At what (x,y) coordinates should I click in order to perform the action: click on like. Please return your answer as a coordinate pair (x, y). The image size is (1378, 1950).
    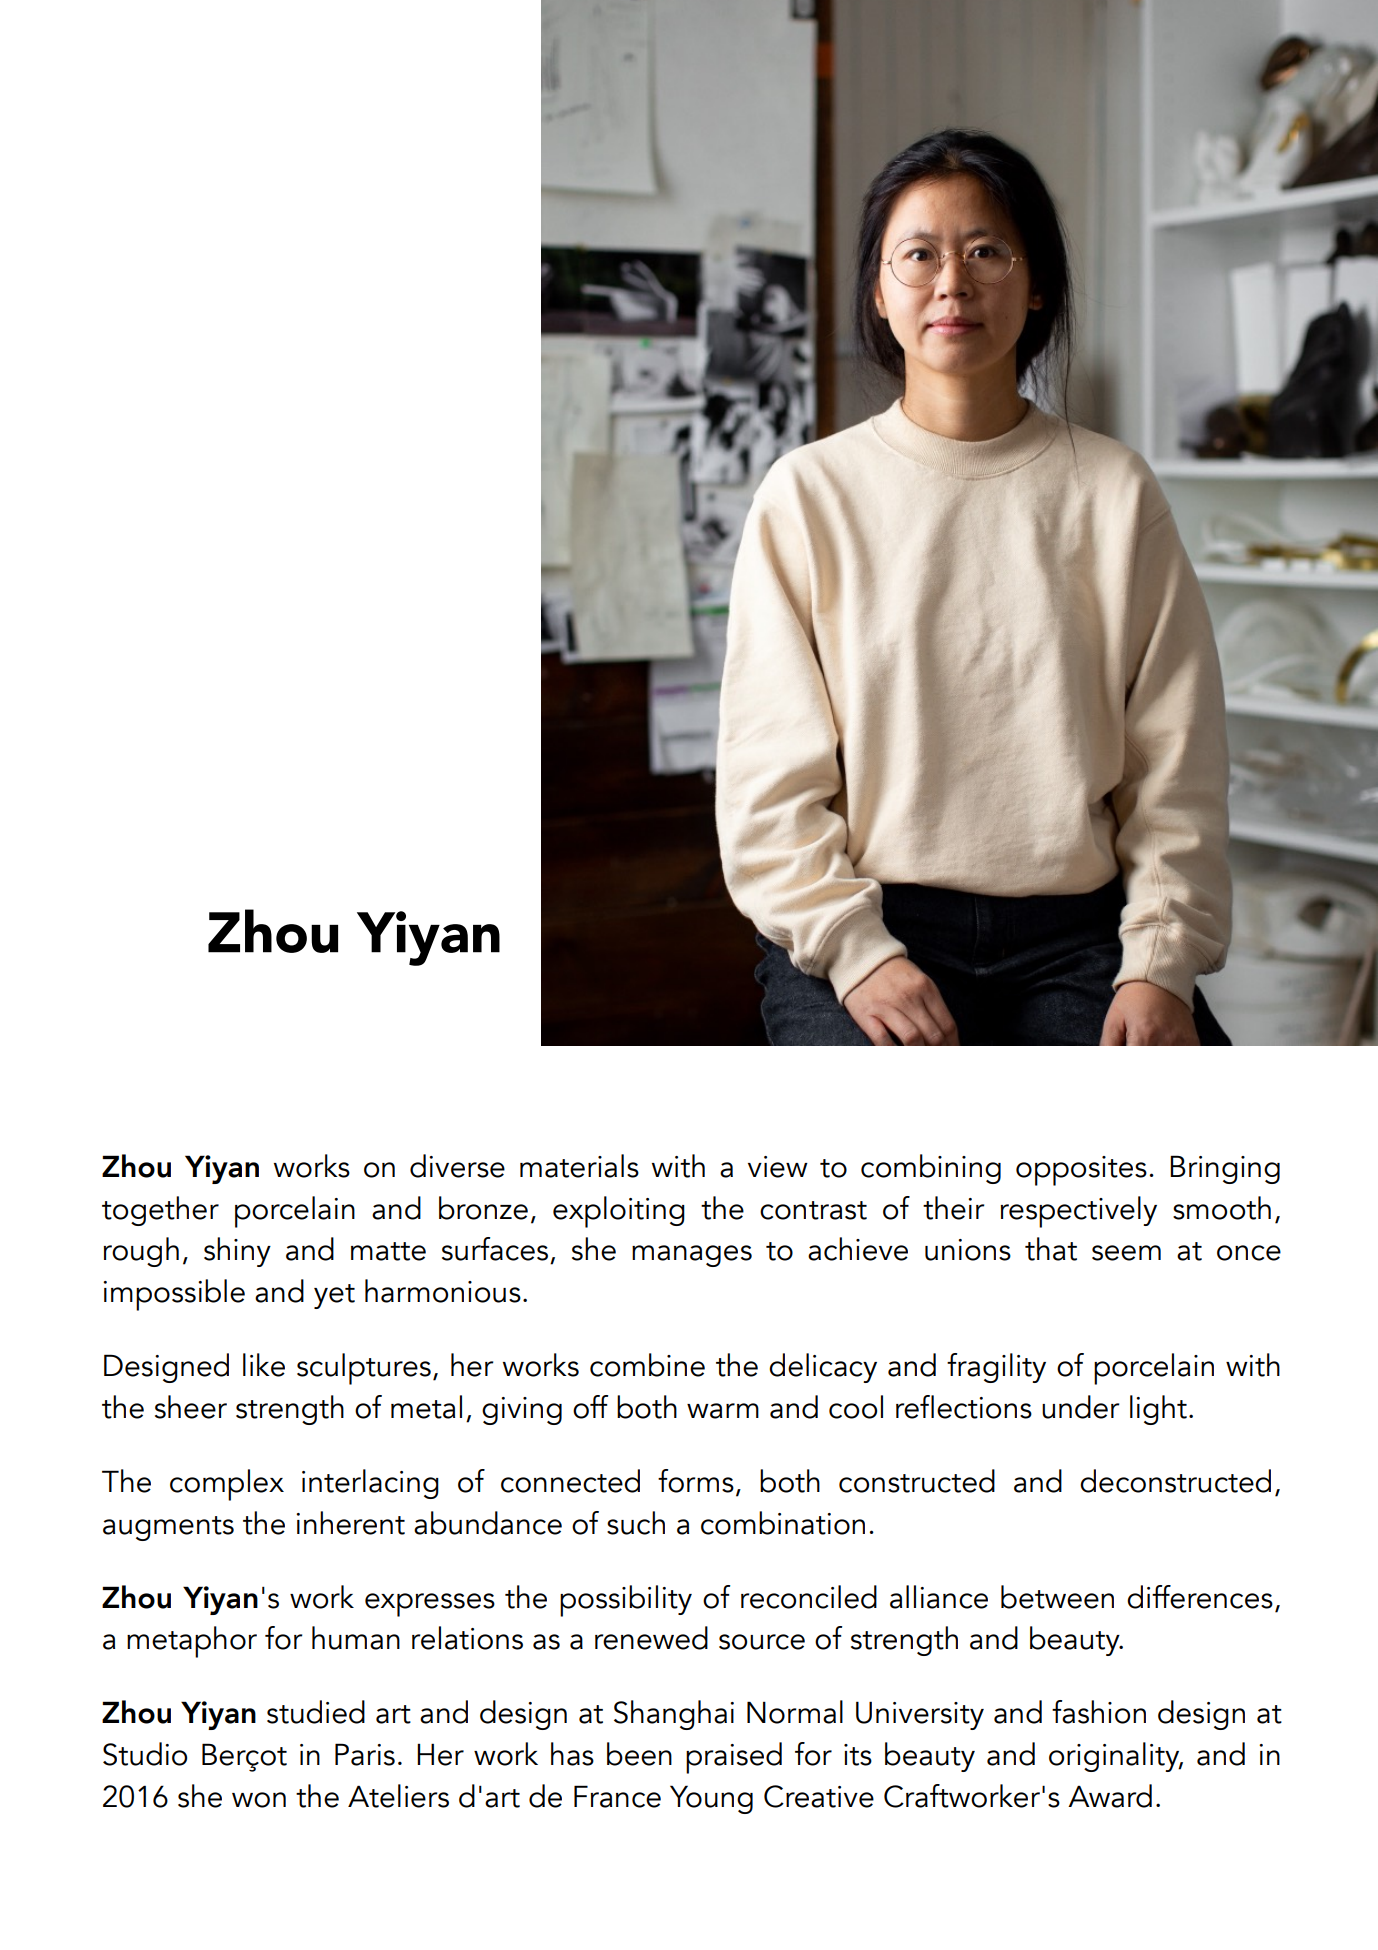
    Looking at the image, I should click on (264, 1365).
